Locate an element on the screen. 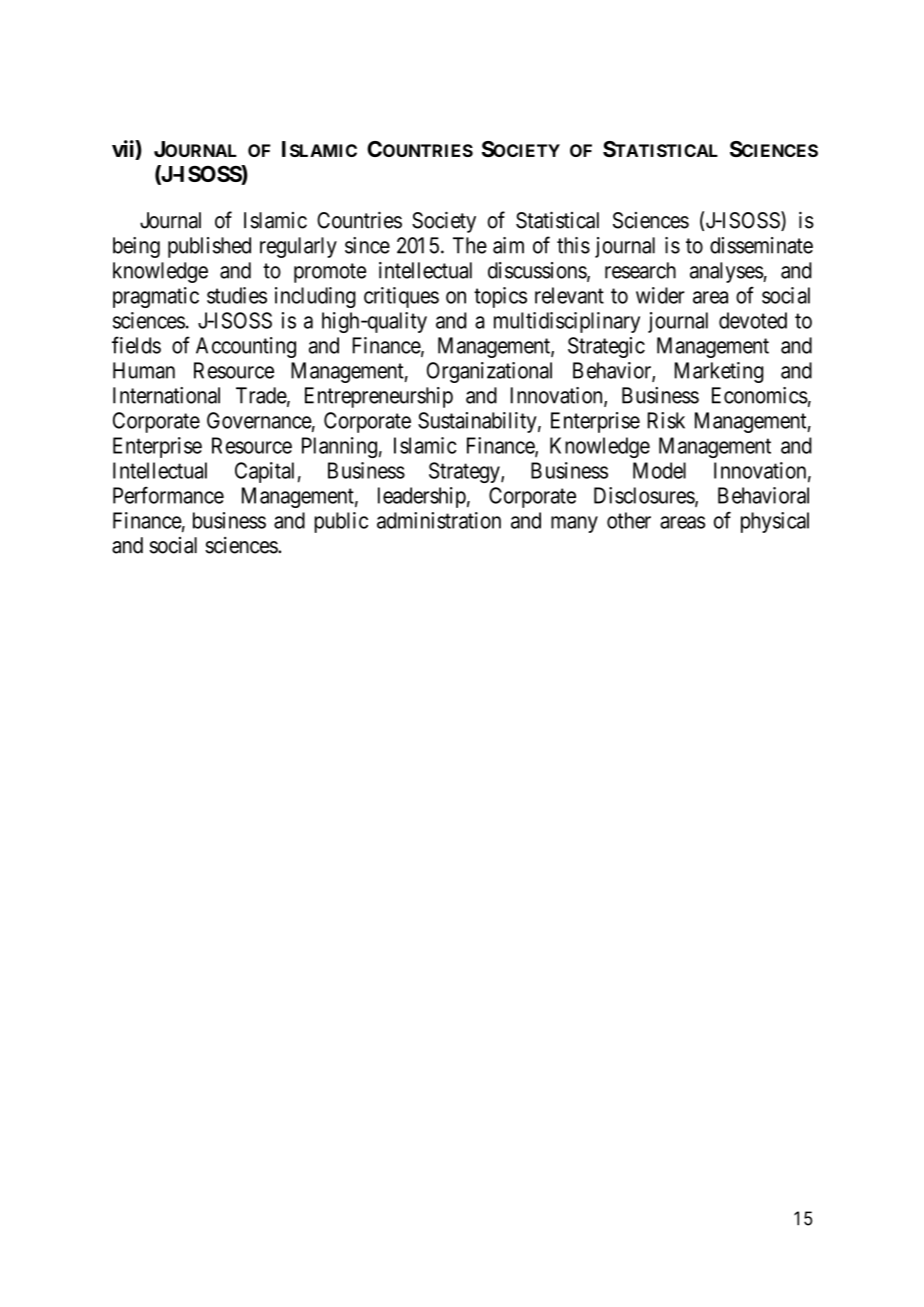 The width and height of the screenshot is (924, 1307). disseminate is located at coordinates (761, 245).
